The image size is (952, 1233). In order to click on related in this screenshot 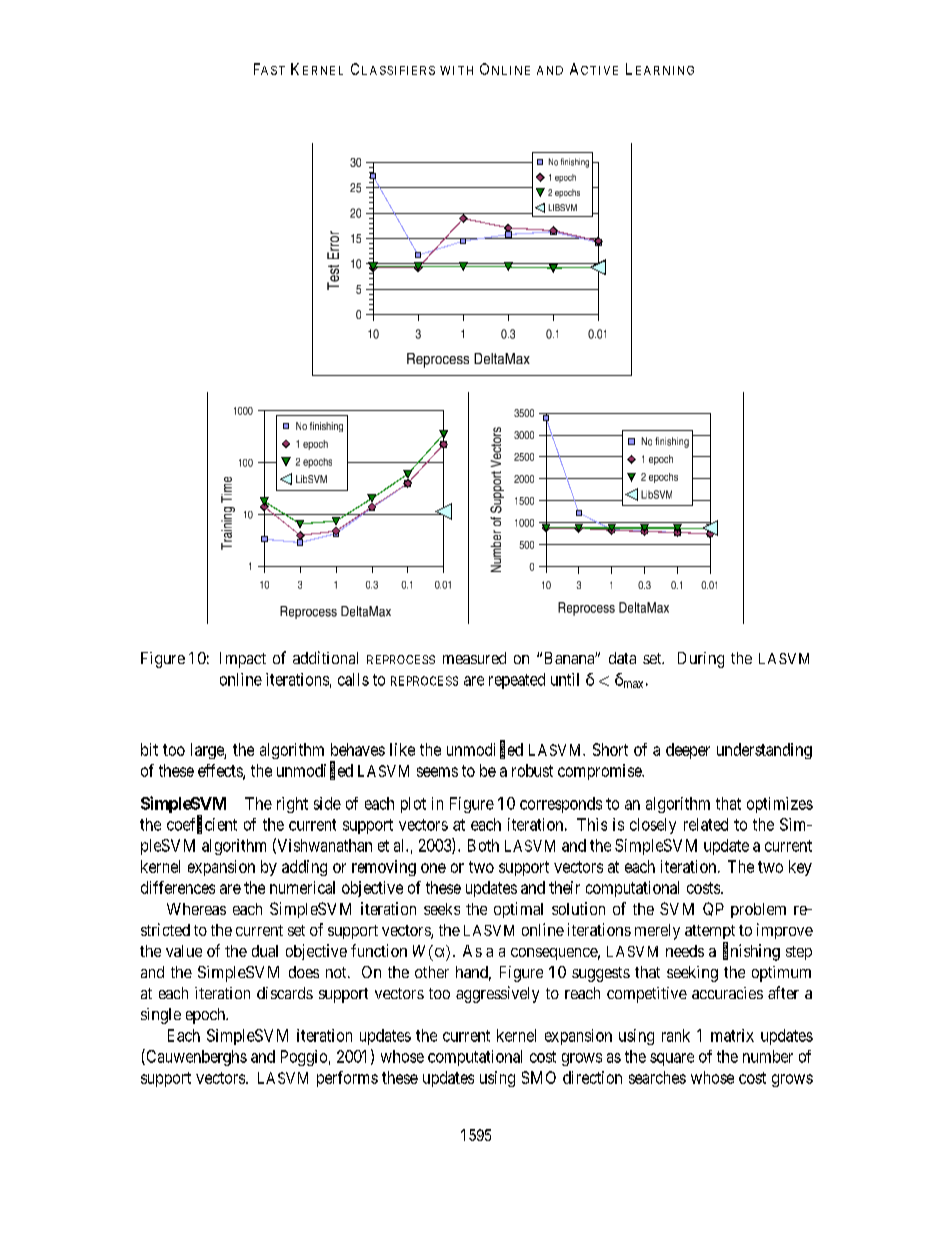, I will do `click(706, 824)`.
